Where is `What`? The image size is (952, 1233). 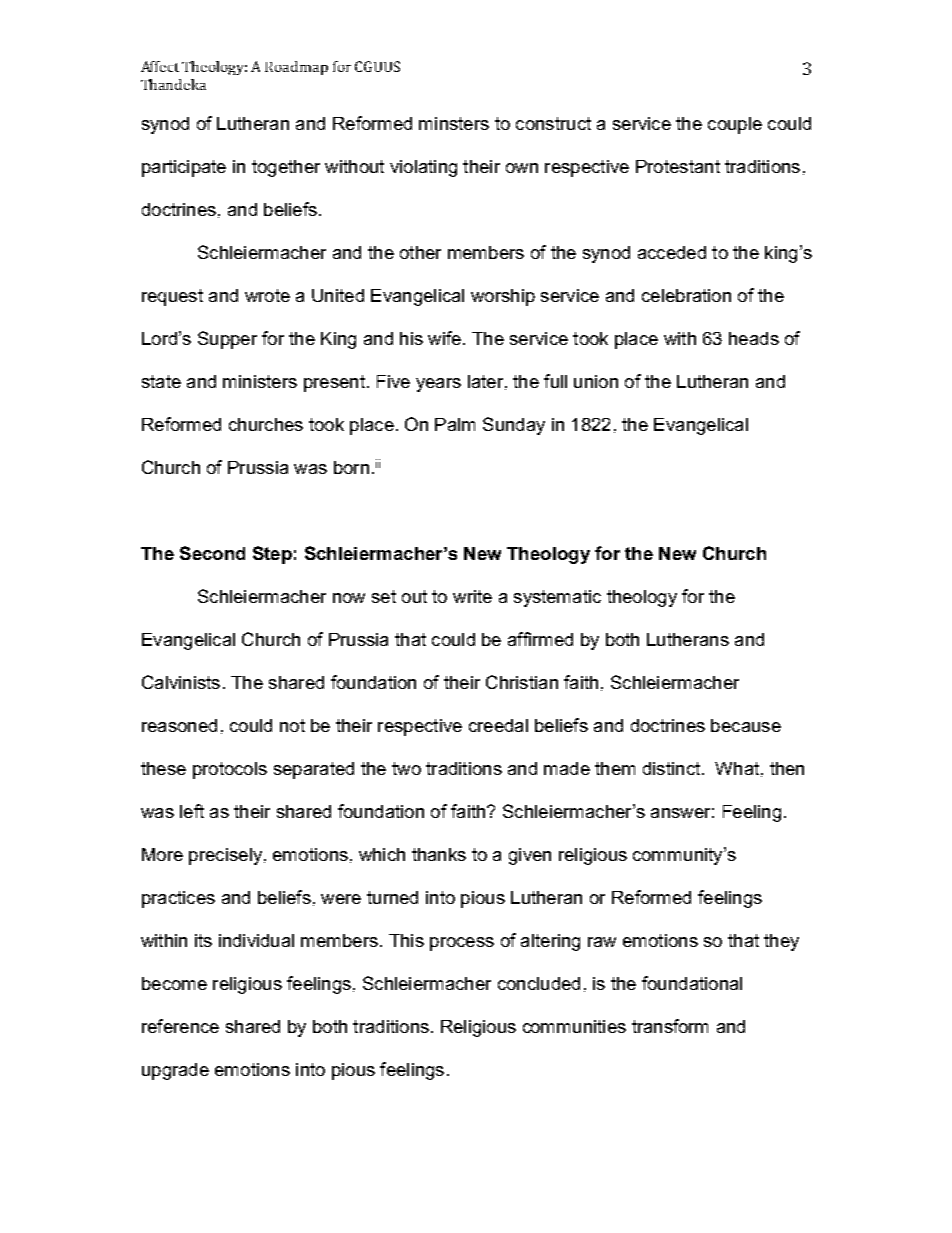 What is located at coordinates (737, 768).
